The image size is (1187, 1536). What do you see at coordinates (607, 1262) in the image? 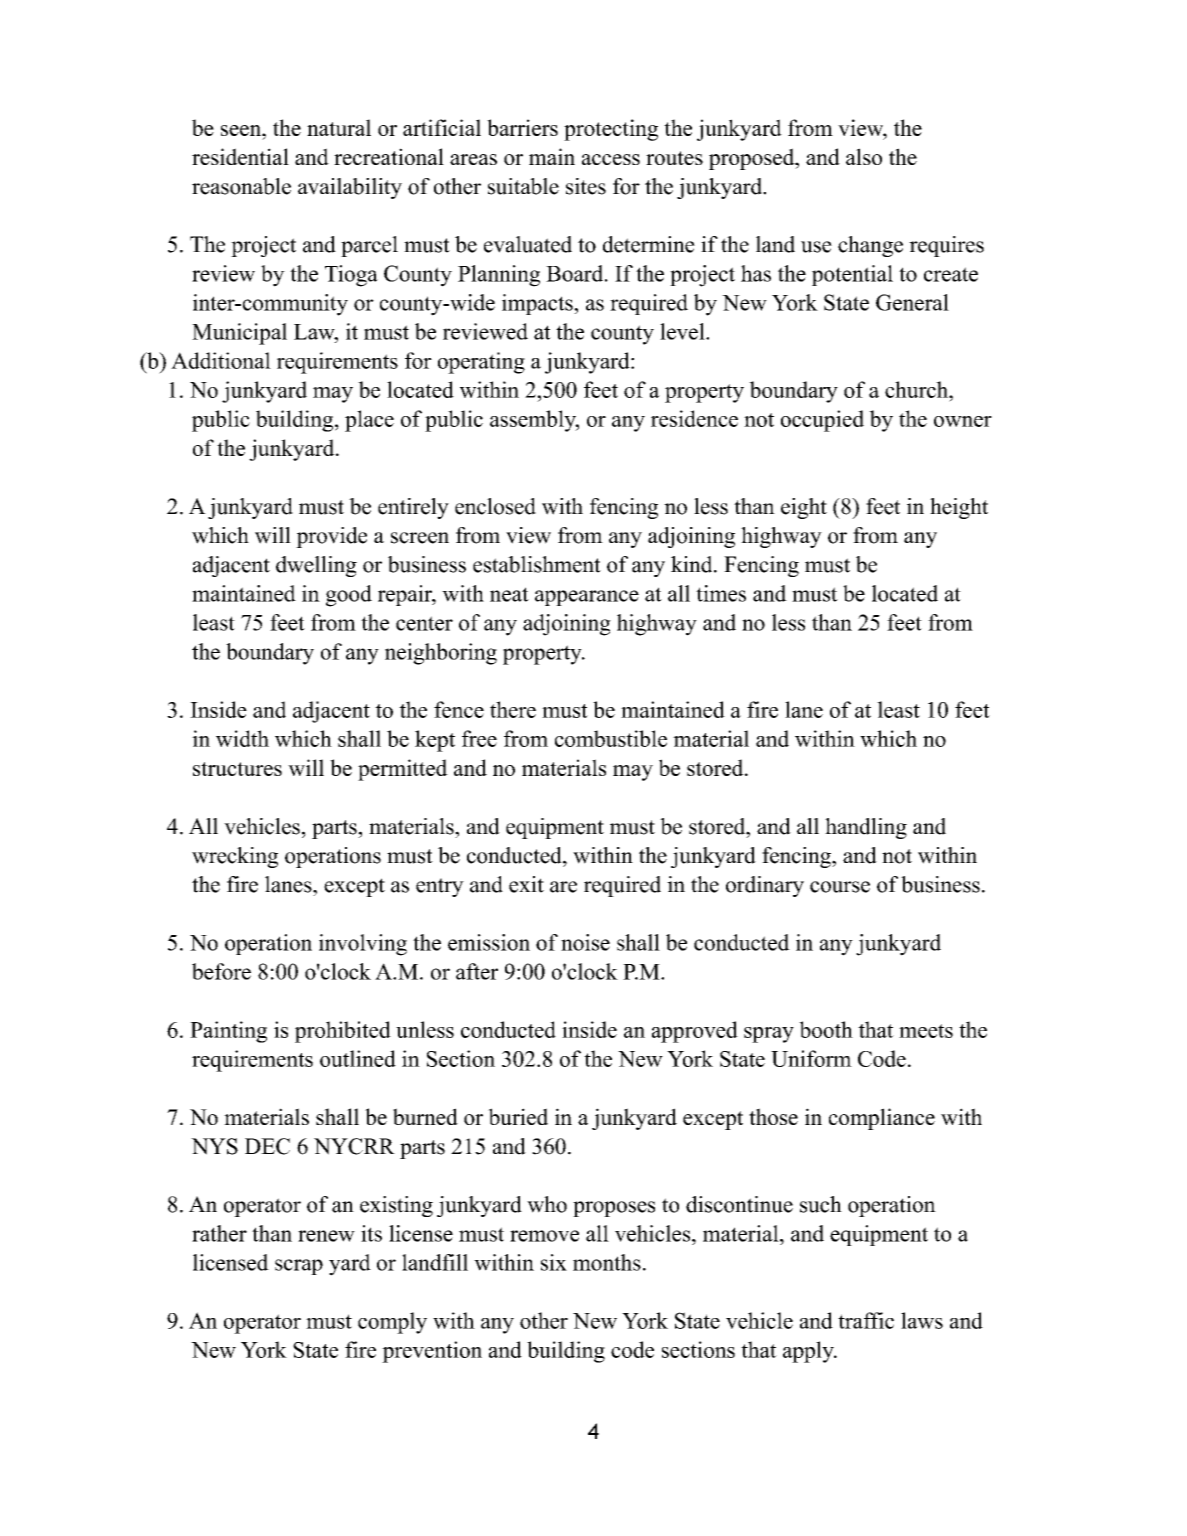
I see `months` at bounding box center [607, 1262].
